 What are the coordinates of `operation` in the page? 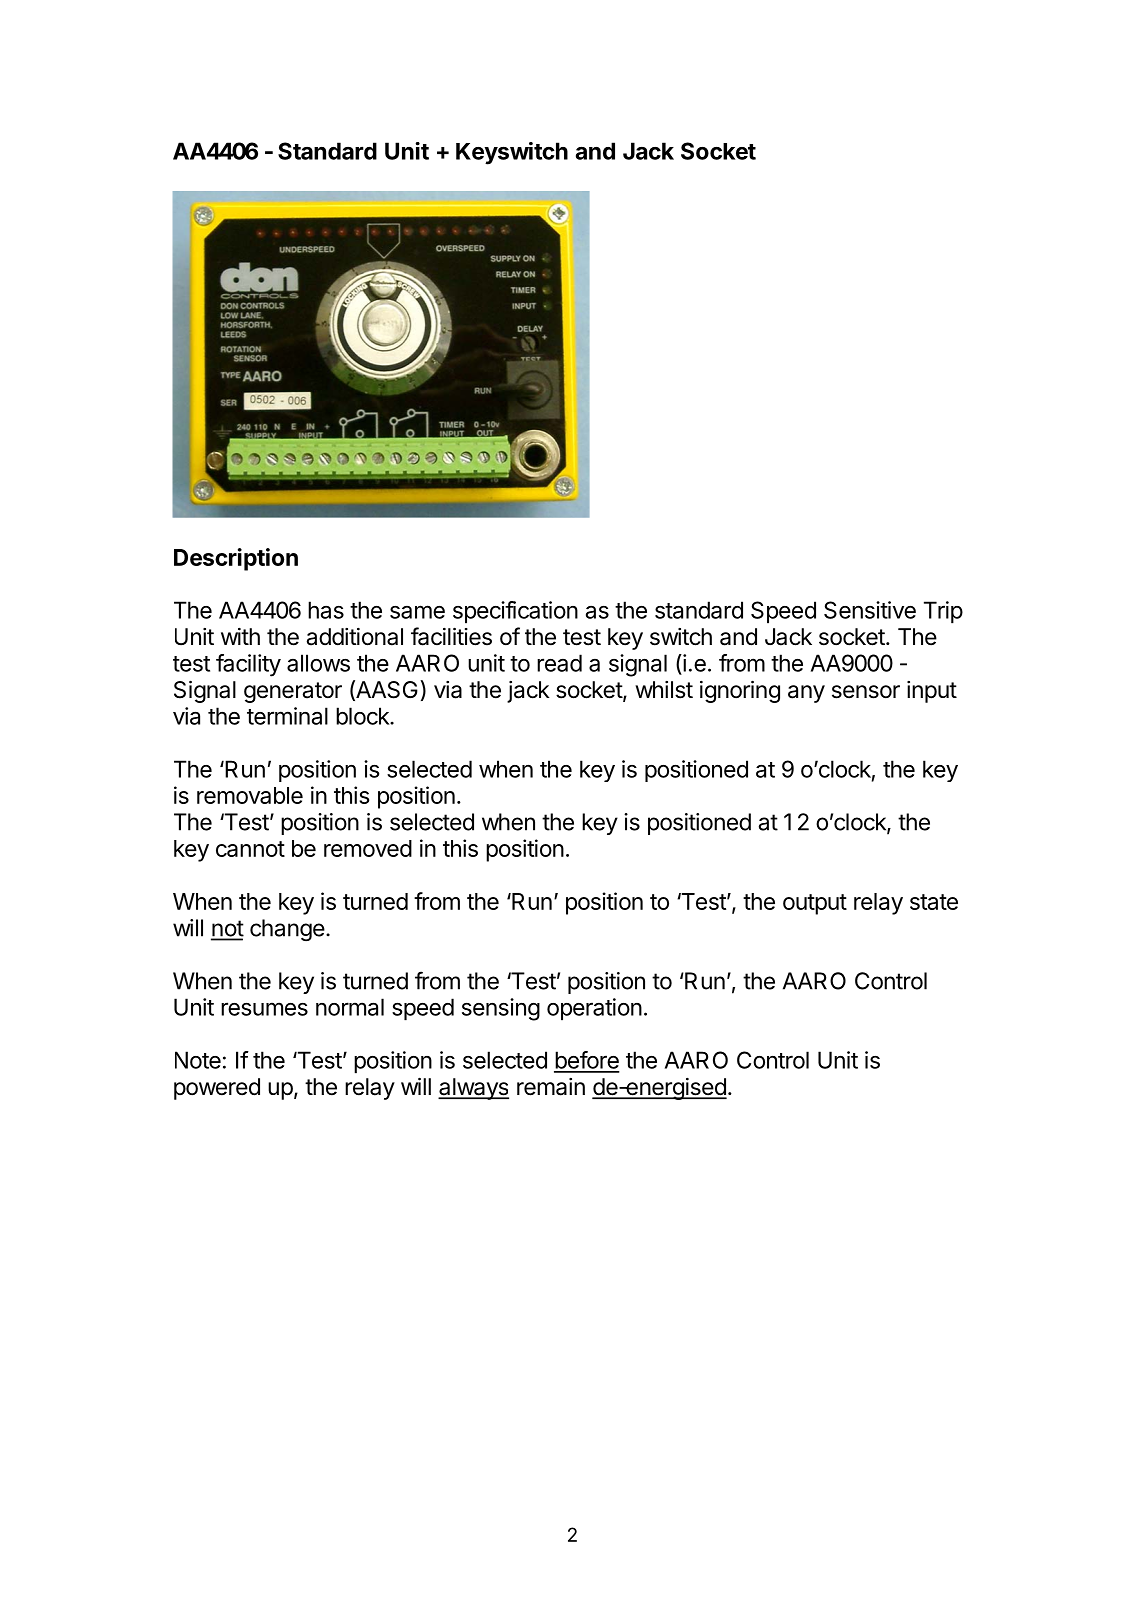 It's located at (594, 1009).
